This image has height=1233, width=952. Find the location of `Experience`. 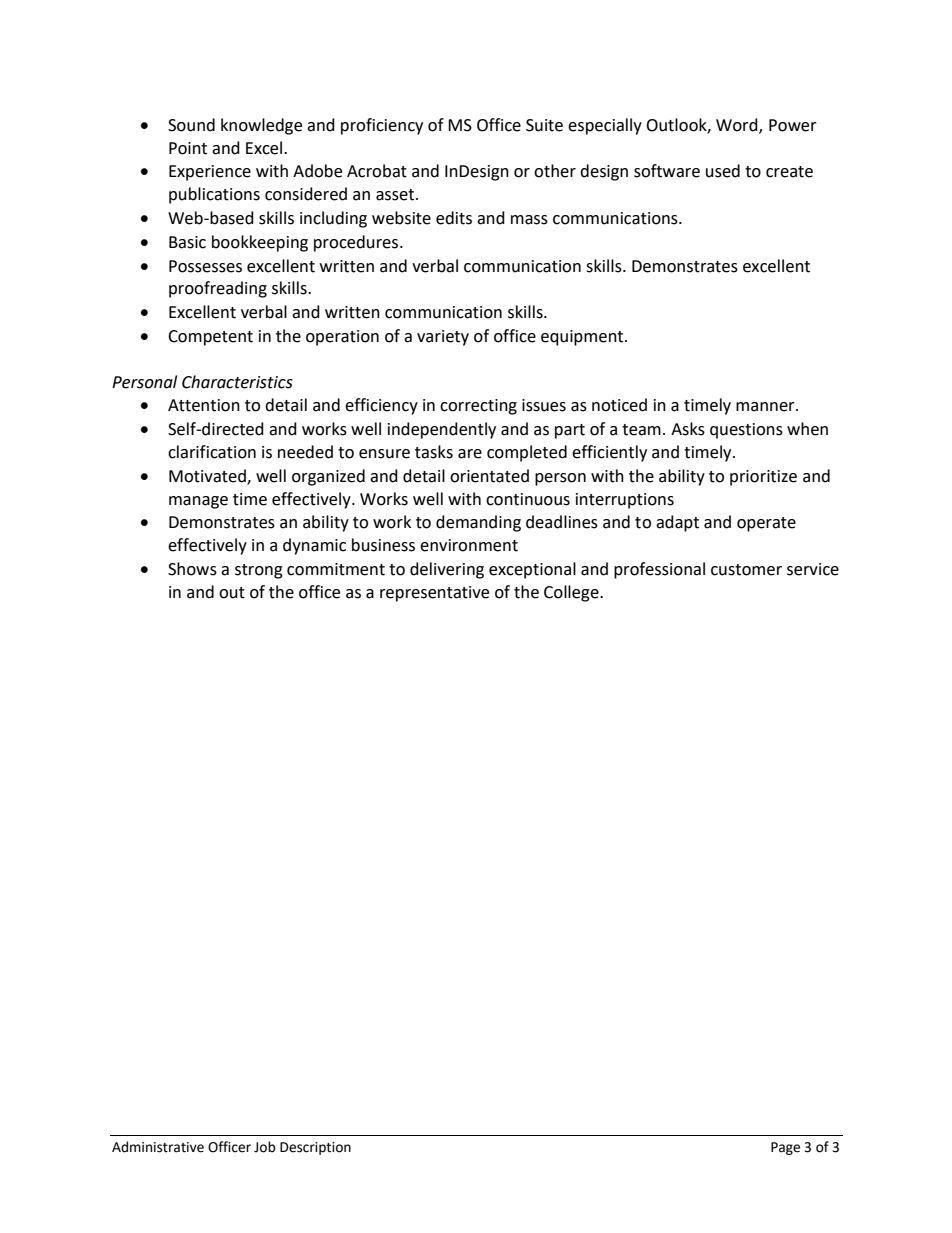

Experience is located at coordinates (210, 173).
